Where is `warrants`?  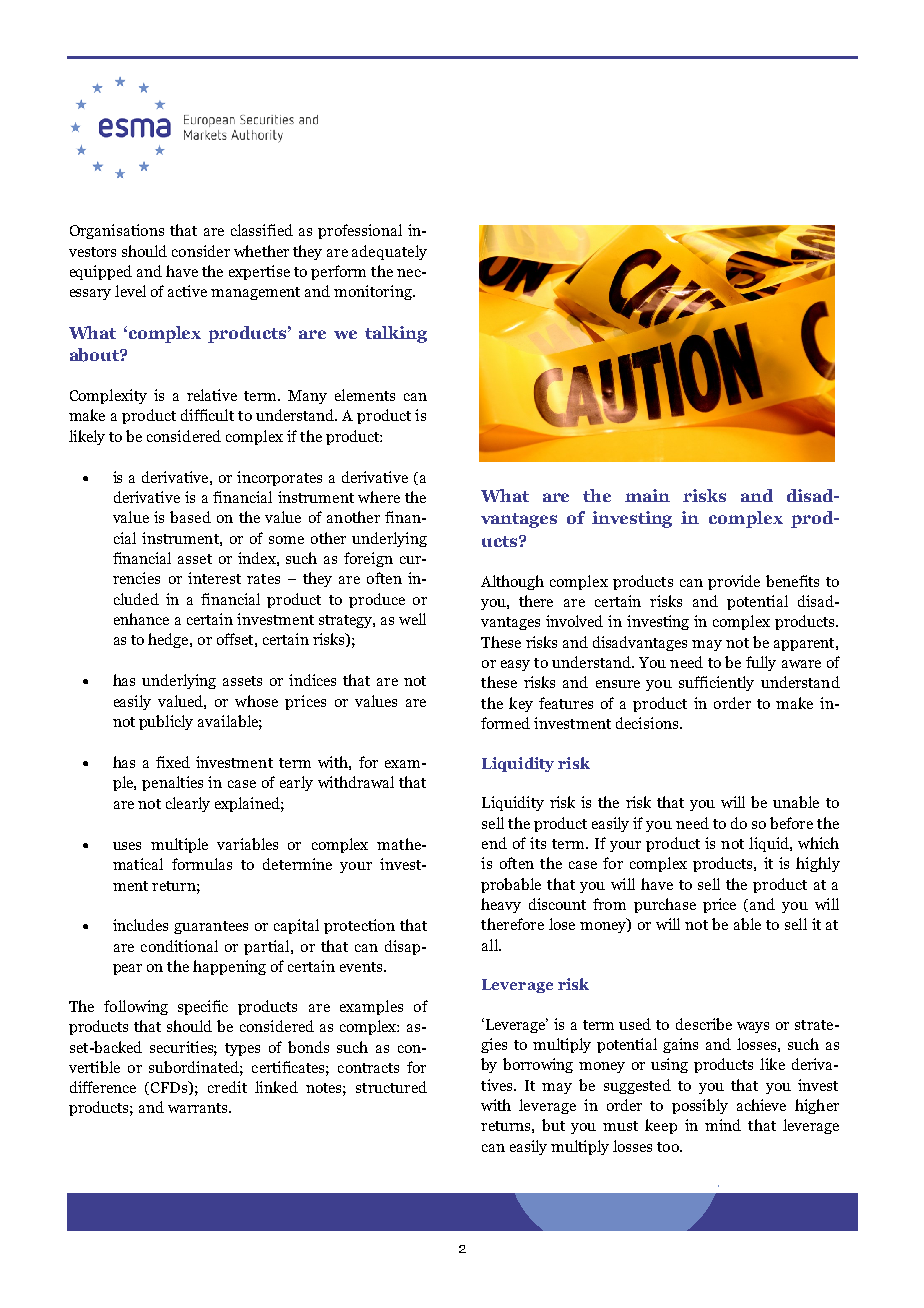 warrants is located at coordinates (199, 1108).
